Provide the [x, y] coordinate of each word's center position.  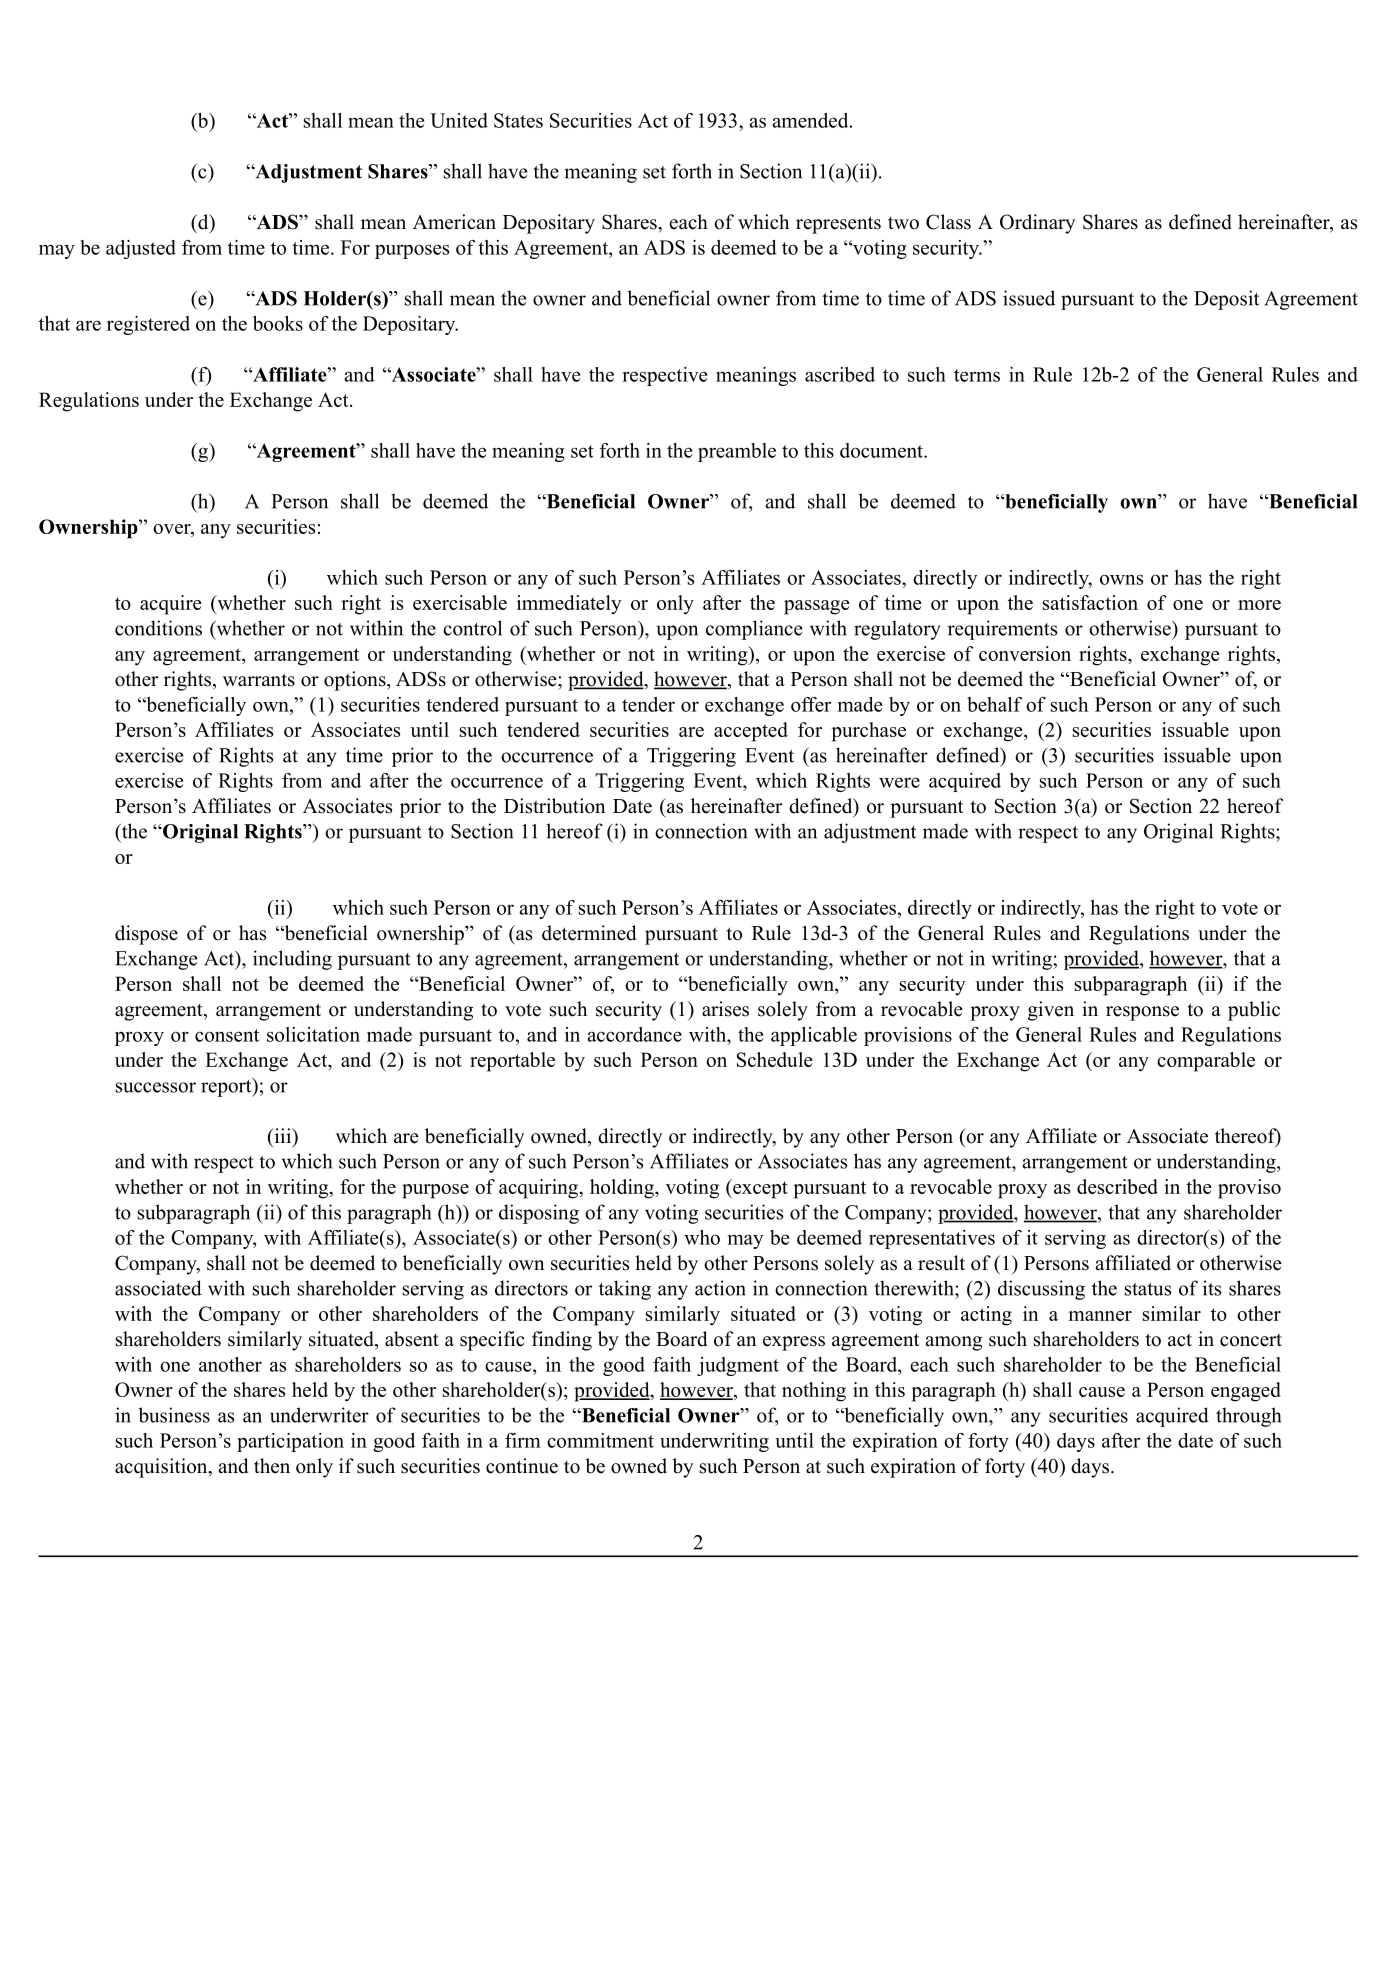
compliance [754, 630]
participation [290, 1442]
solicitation [313, 1034]
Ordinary [1038, 224]
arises [725, 1009]
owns [1121, 579]
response [1142, 1013]
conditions [158, 628]
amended [811, 120]
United [459, 120]
